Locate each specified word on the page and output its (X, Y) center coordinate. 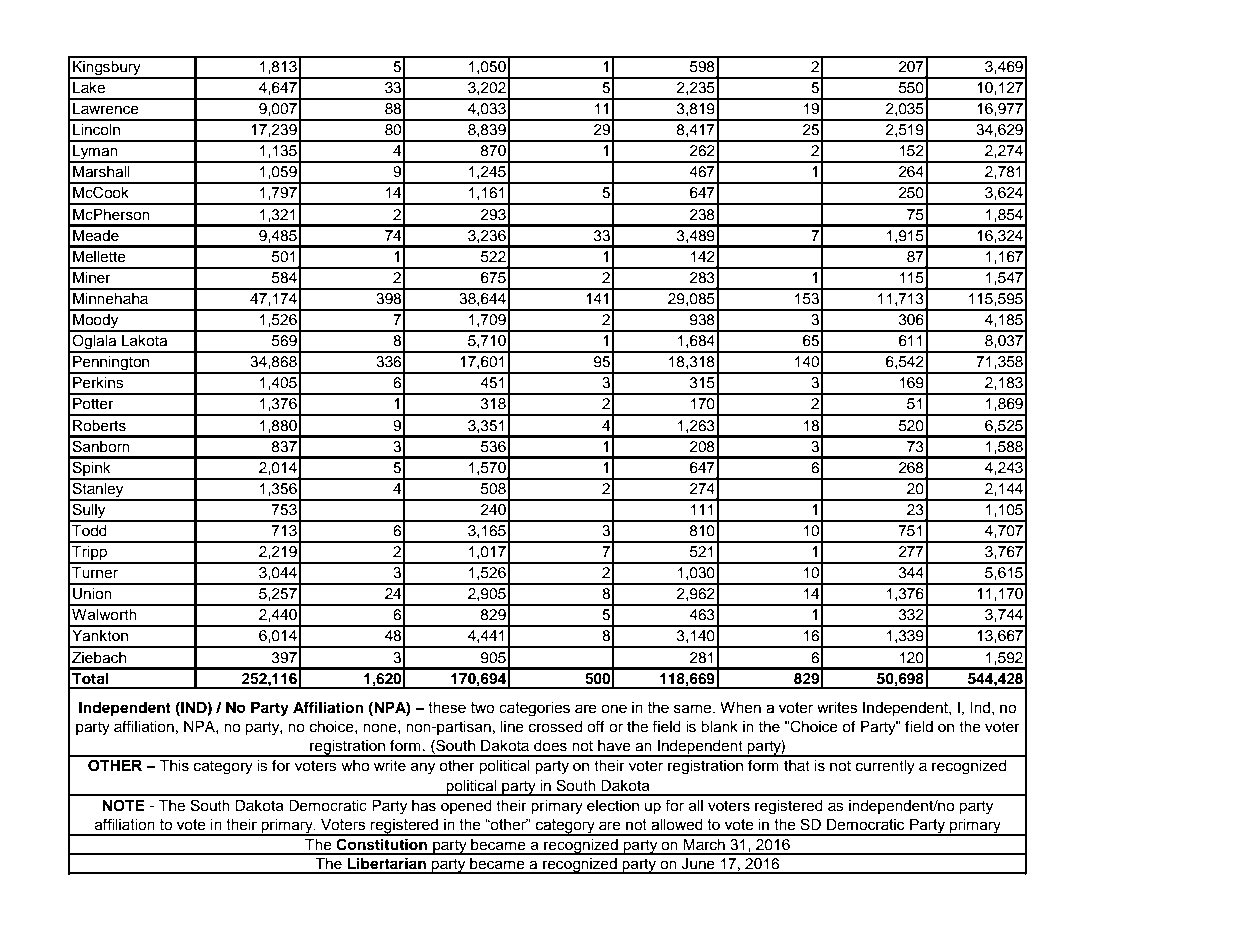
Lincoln (96, 130)
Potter (93, 404)
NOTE (123, 806)
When (740, 708)
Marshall (101, 172)
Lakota (144, 341)
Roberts (99, 426)
